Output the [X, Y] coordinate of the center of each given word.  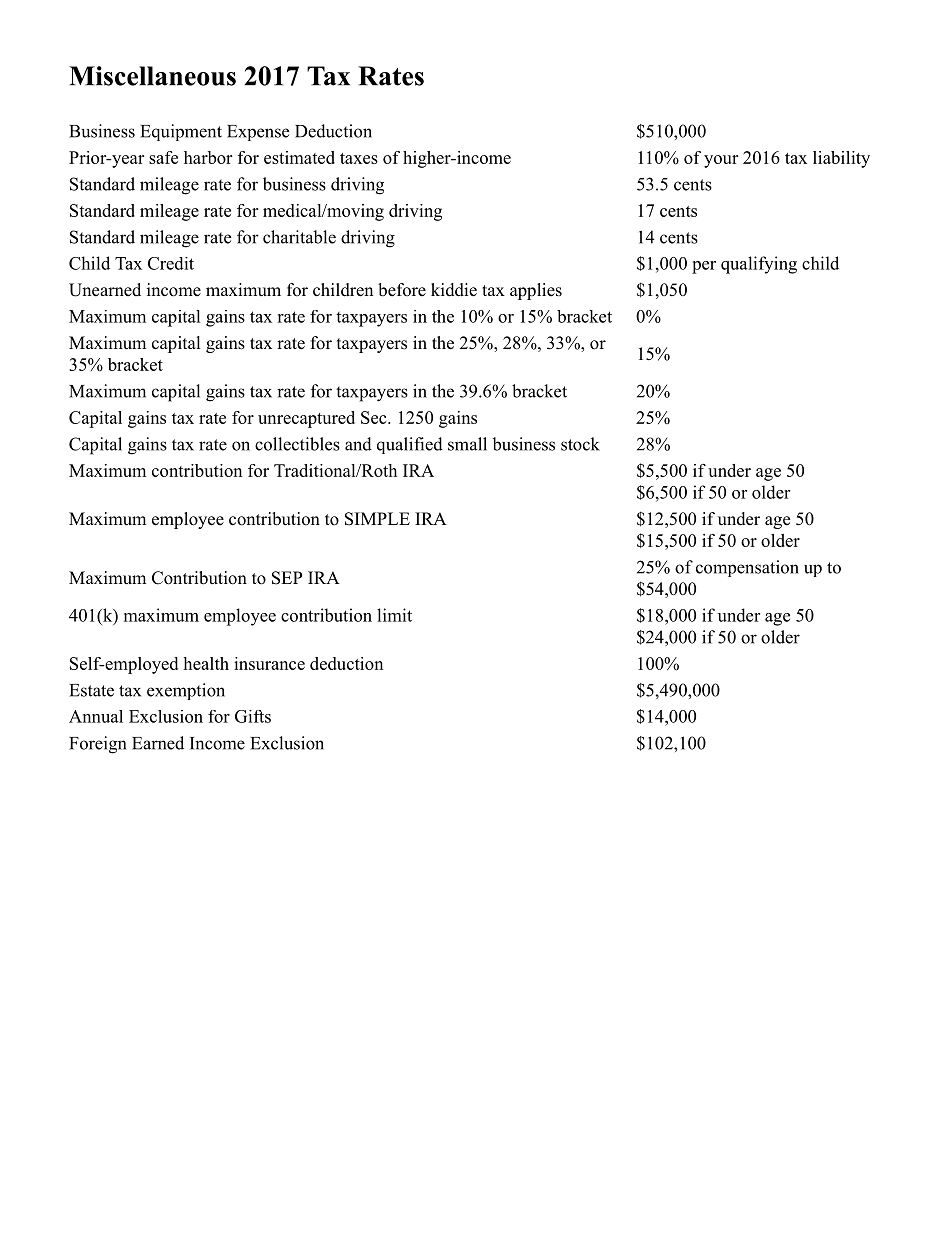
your [721, 161]
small [467, 444]
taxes [359, 158]
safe [163, 157]
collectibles [297, 444]
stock [580, 444]
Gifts [253, 716]
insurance [269, 663]
